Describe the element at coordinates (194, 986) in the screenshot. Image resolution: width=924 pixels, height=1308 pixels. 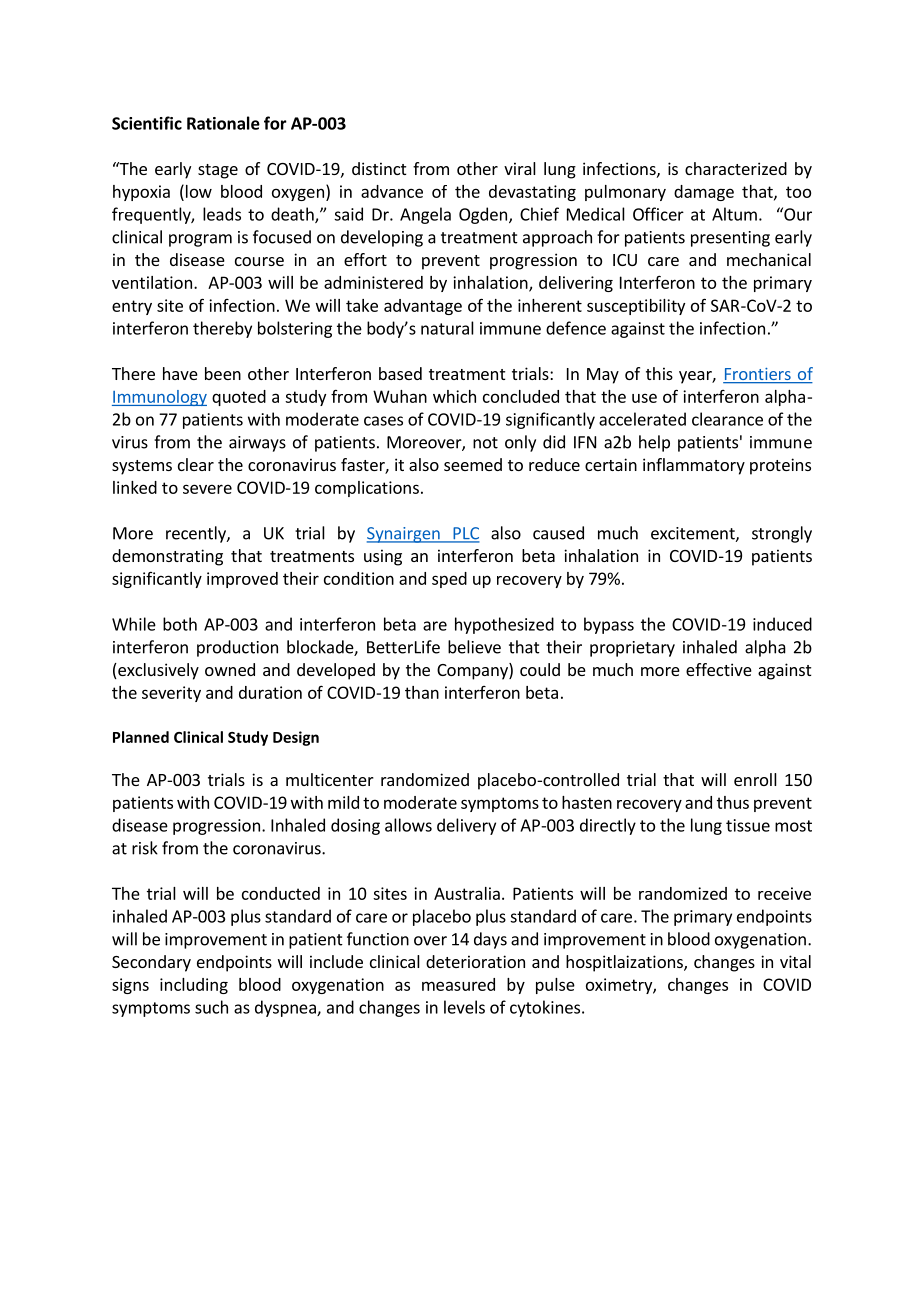
I see `including` at that location.
